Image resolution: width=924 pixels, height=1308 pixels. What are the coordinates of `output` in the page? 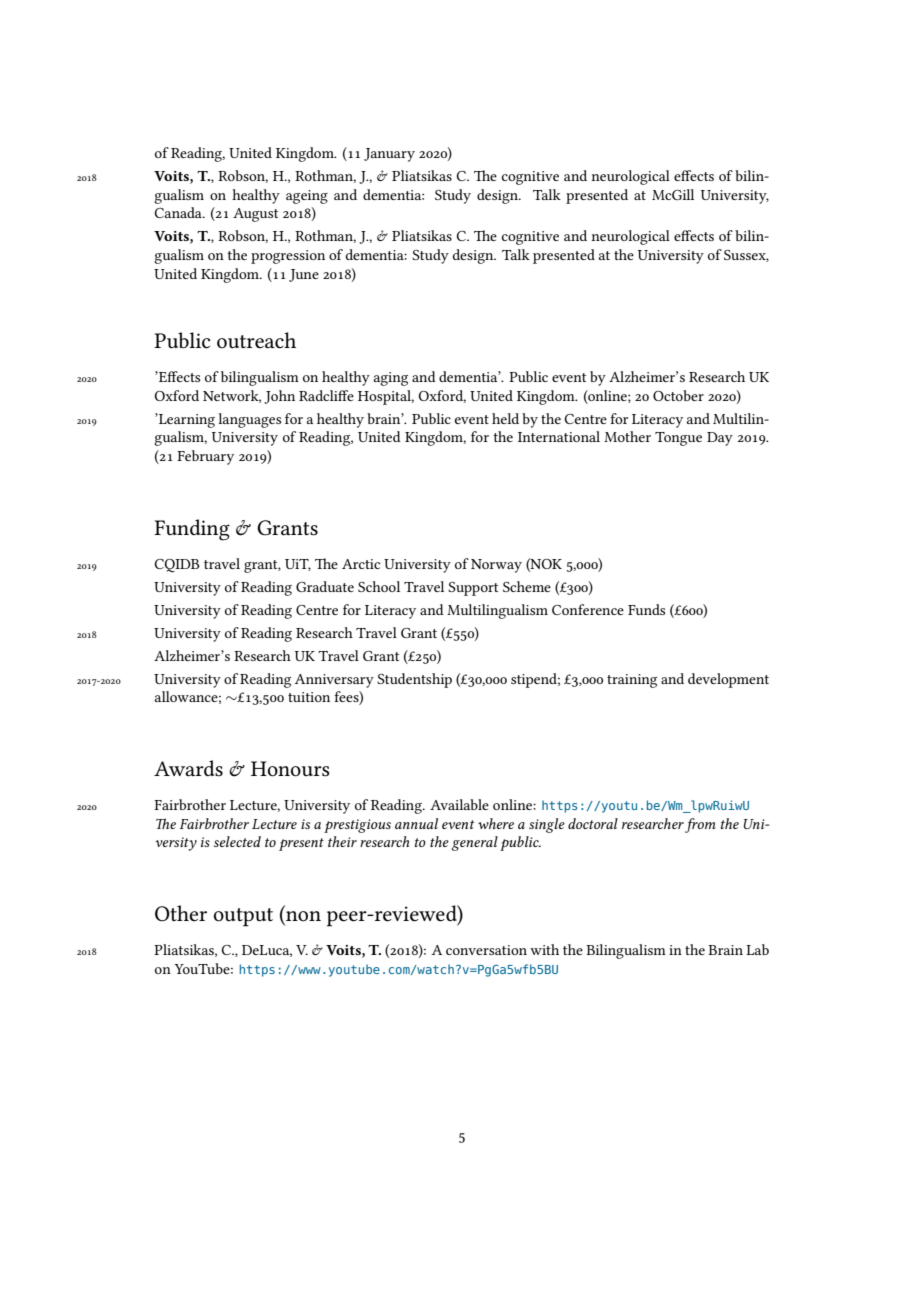 It's located at (243, 917).
